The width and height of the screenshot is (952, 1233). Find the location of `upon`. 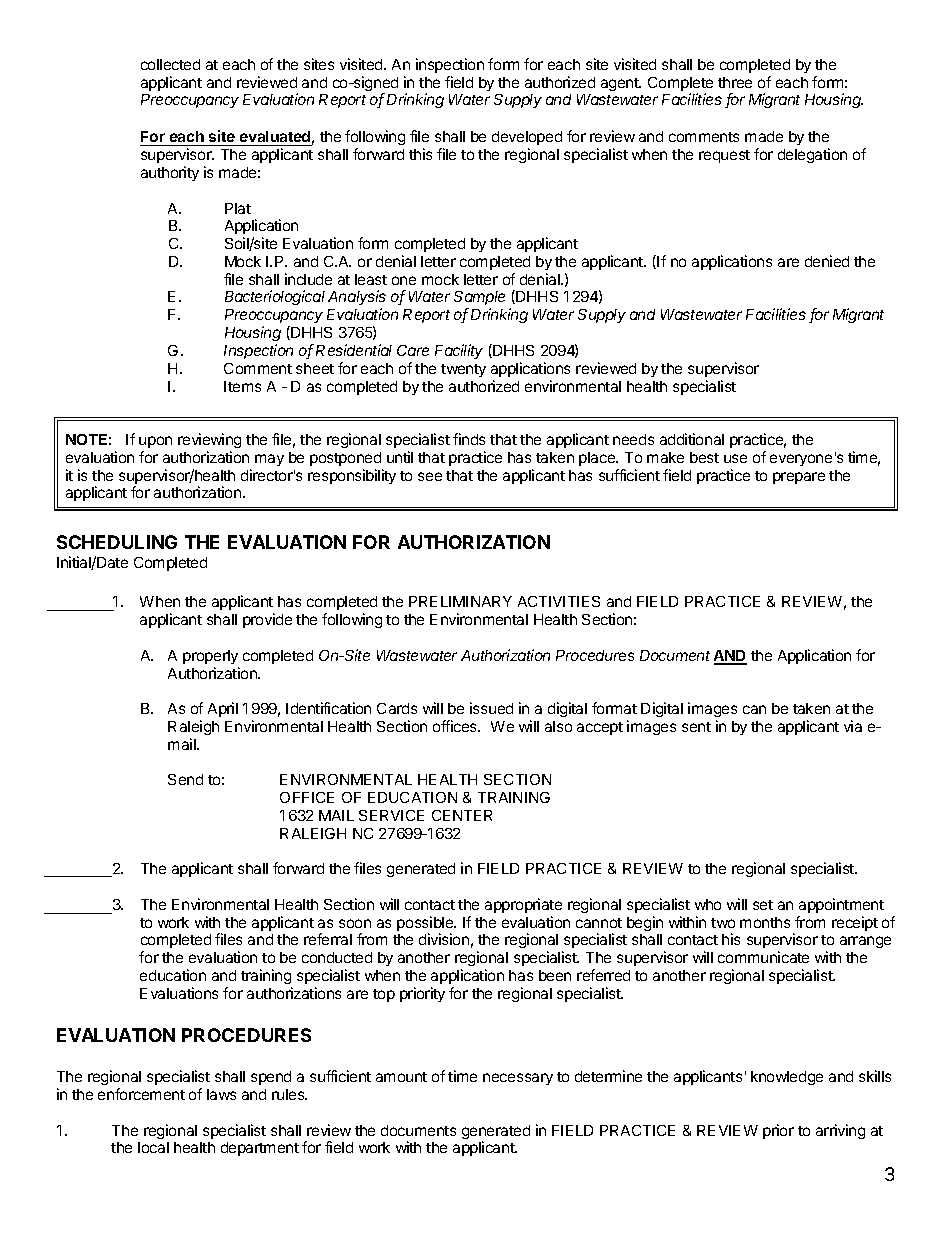

upon is located at coordinates (155, 442).
